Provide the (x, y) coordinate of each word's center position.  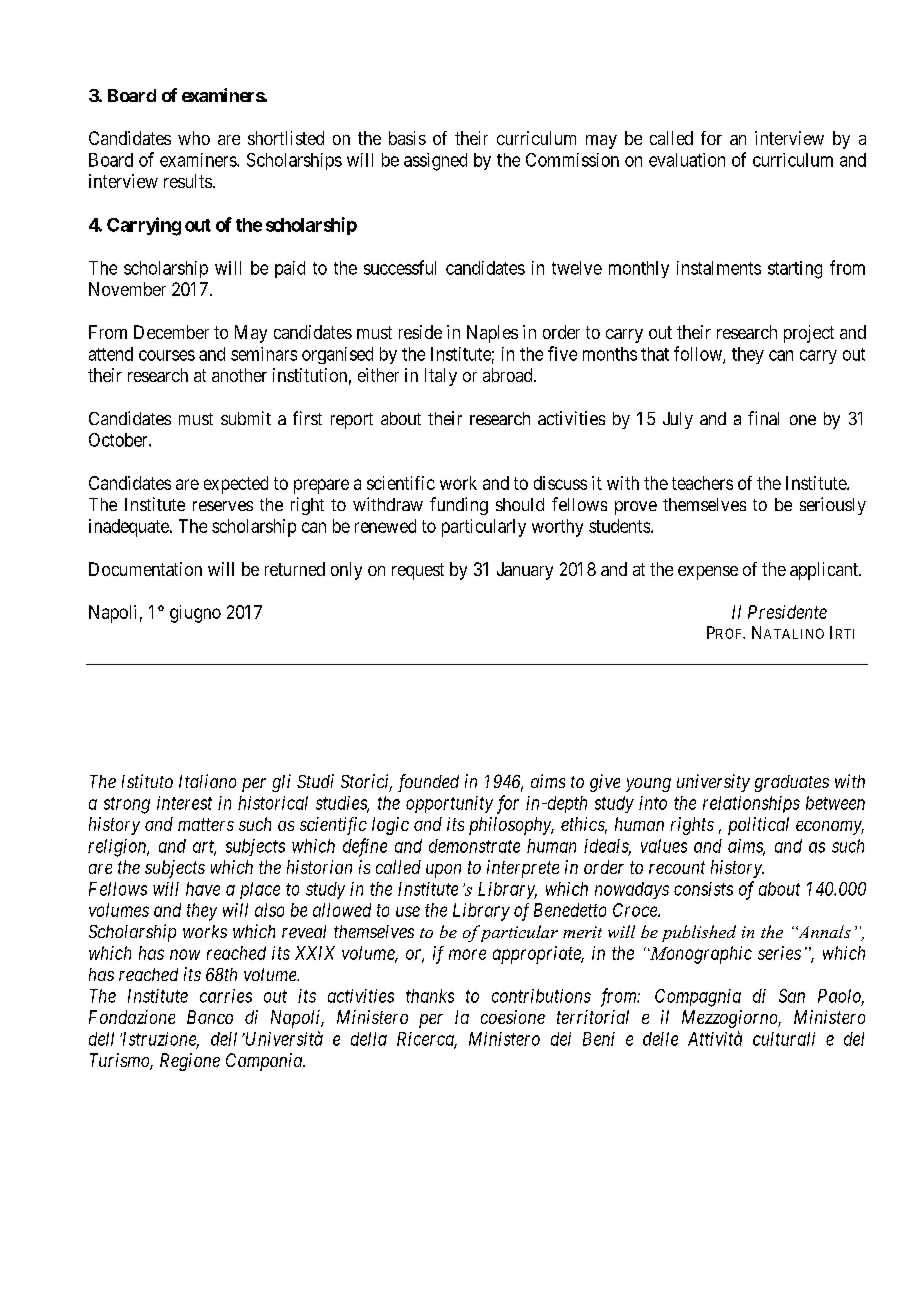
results (188, 181)
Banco (210, 1017)
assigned (435, 162)
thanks (430, 996)
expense (708, 573)
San (792, 996)
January (525, 571)
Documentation (145, 569)
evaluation (687, 160)
